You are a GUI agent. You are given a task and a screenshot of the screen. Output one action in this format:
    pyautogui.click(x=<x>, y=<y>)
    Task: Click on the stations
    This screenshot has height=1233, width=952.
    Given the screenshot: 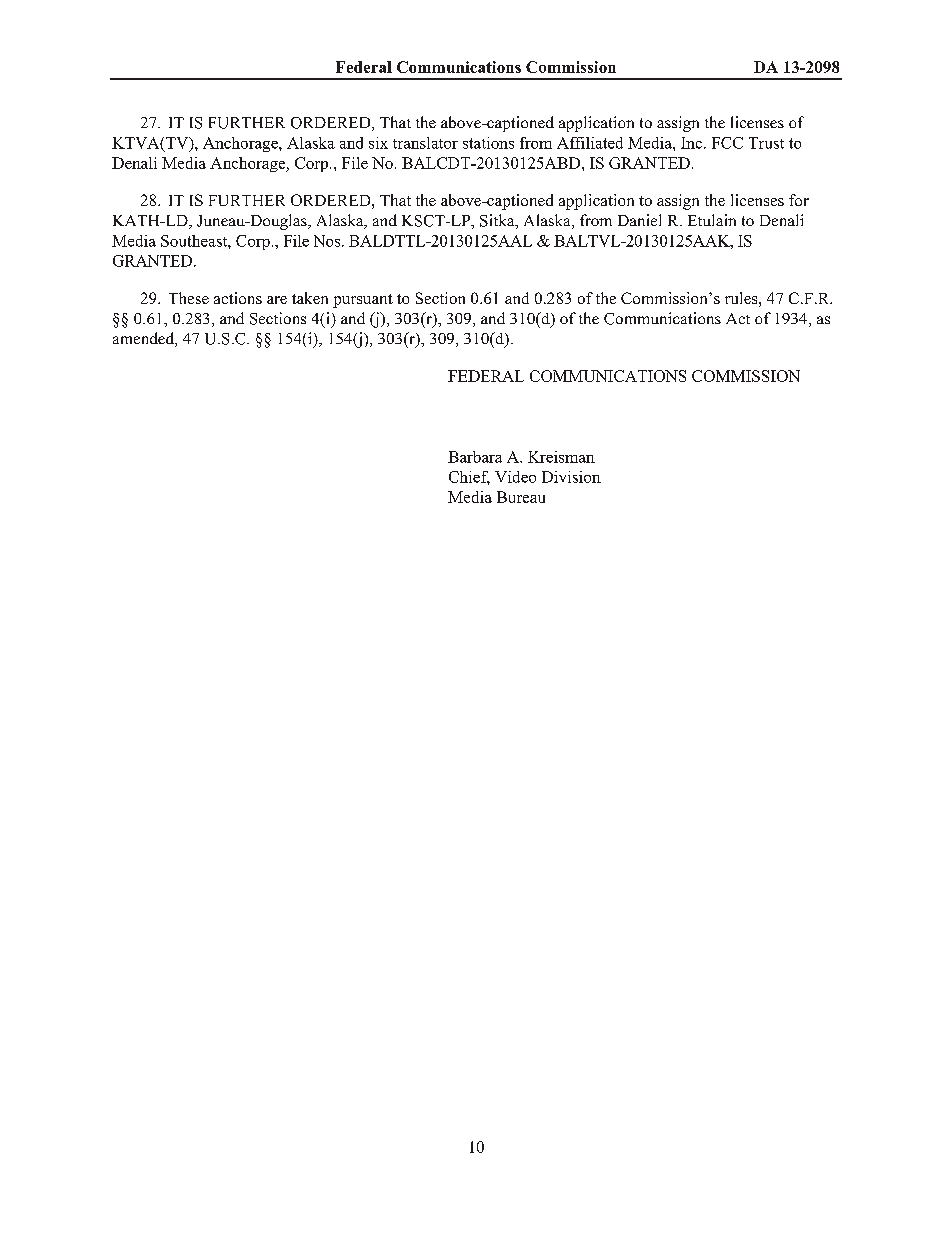 What is the action you would take?
    pyautogui.click(x=488, y=143)
